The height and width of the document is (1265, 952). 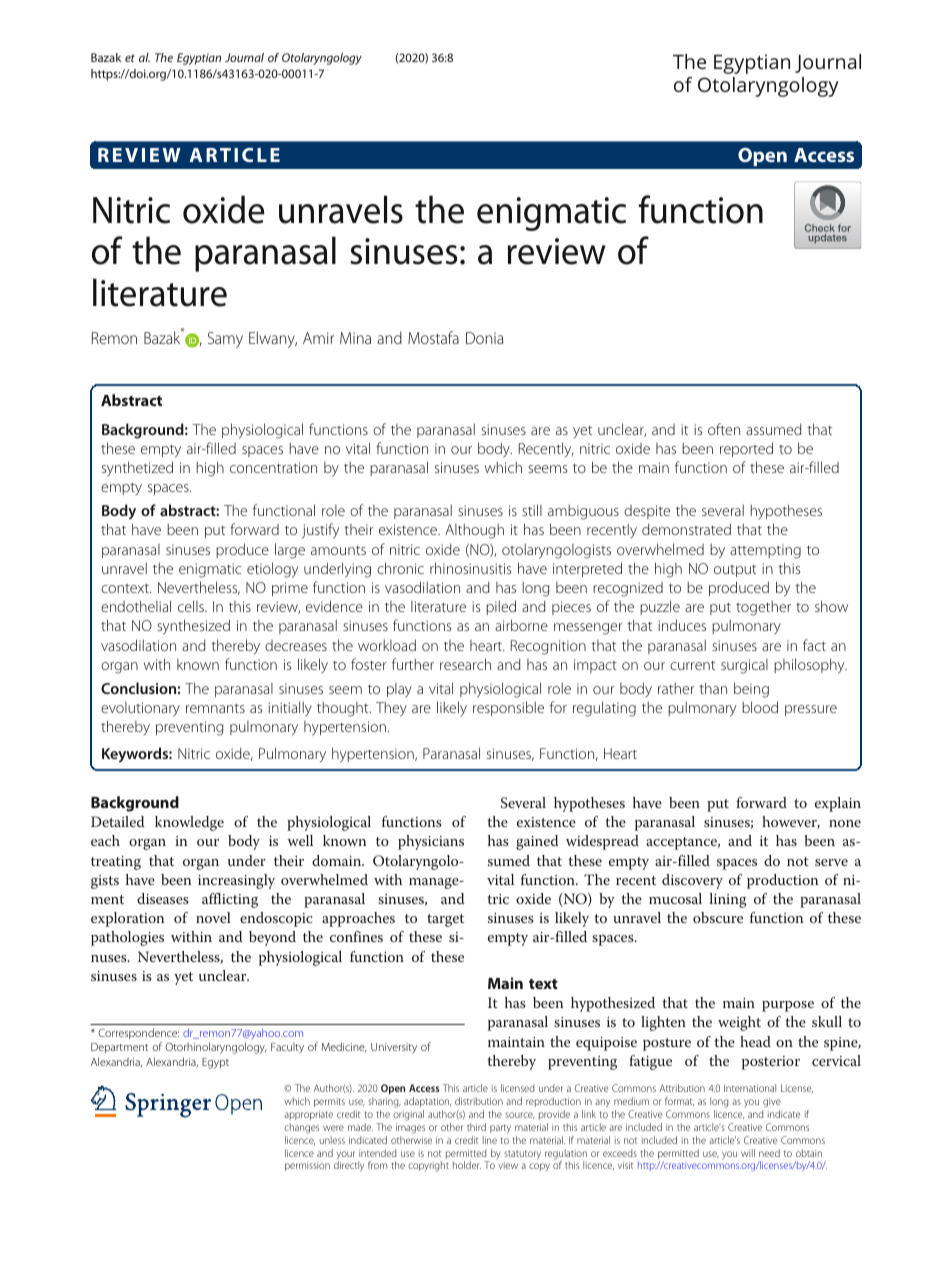 I want to click on responsible, so click(x=508, y=708).
